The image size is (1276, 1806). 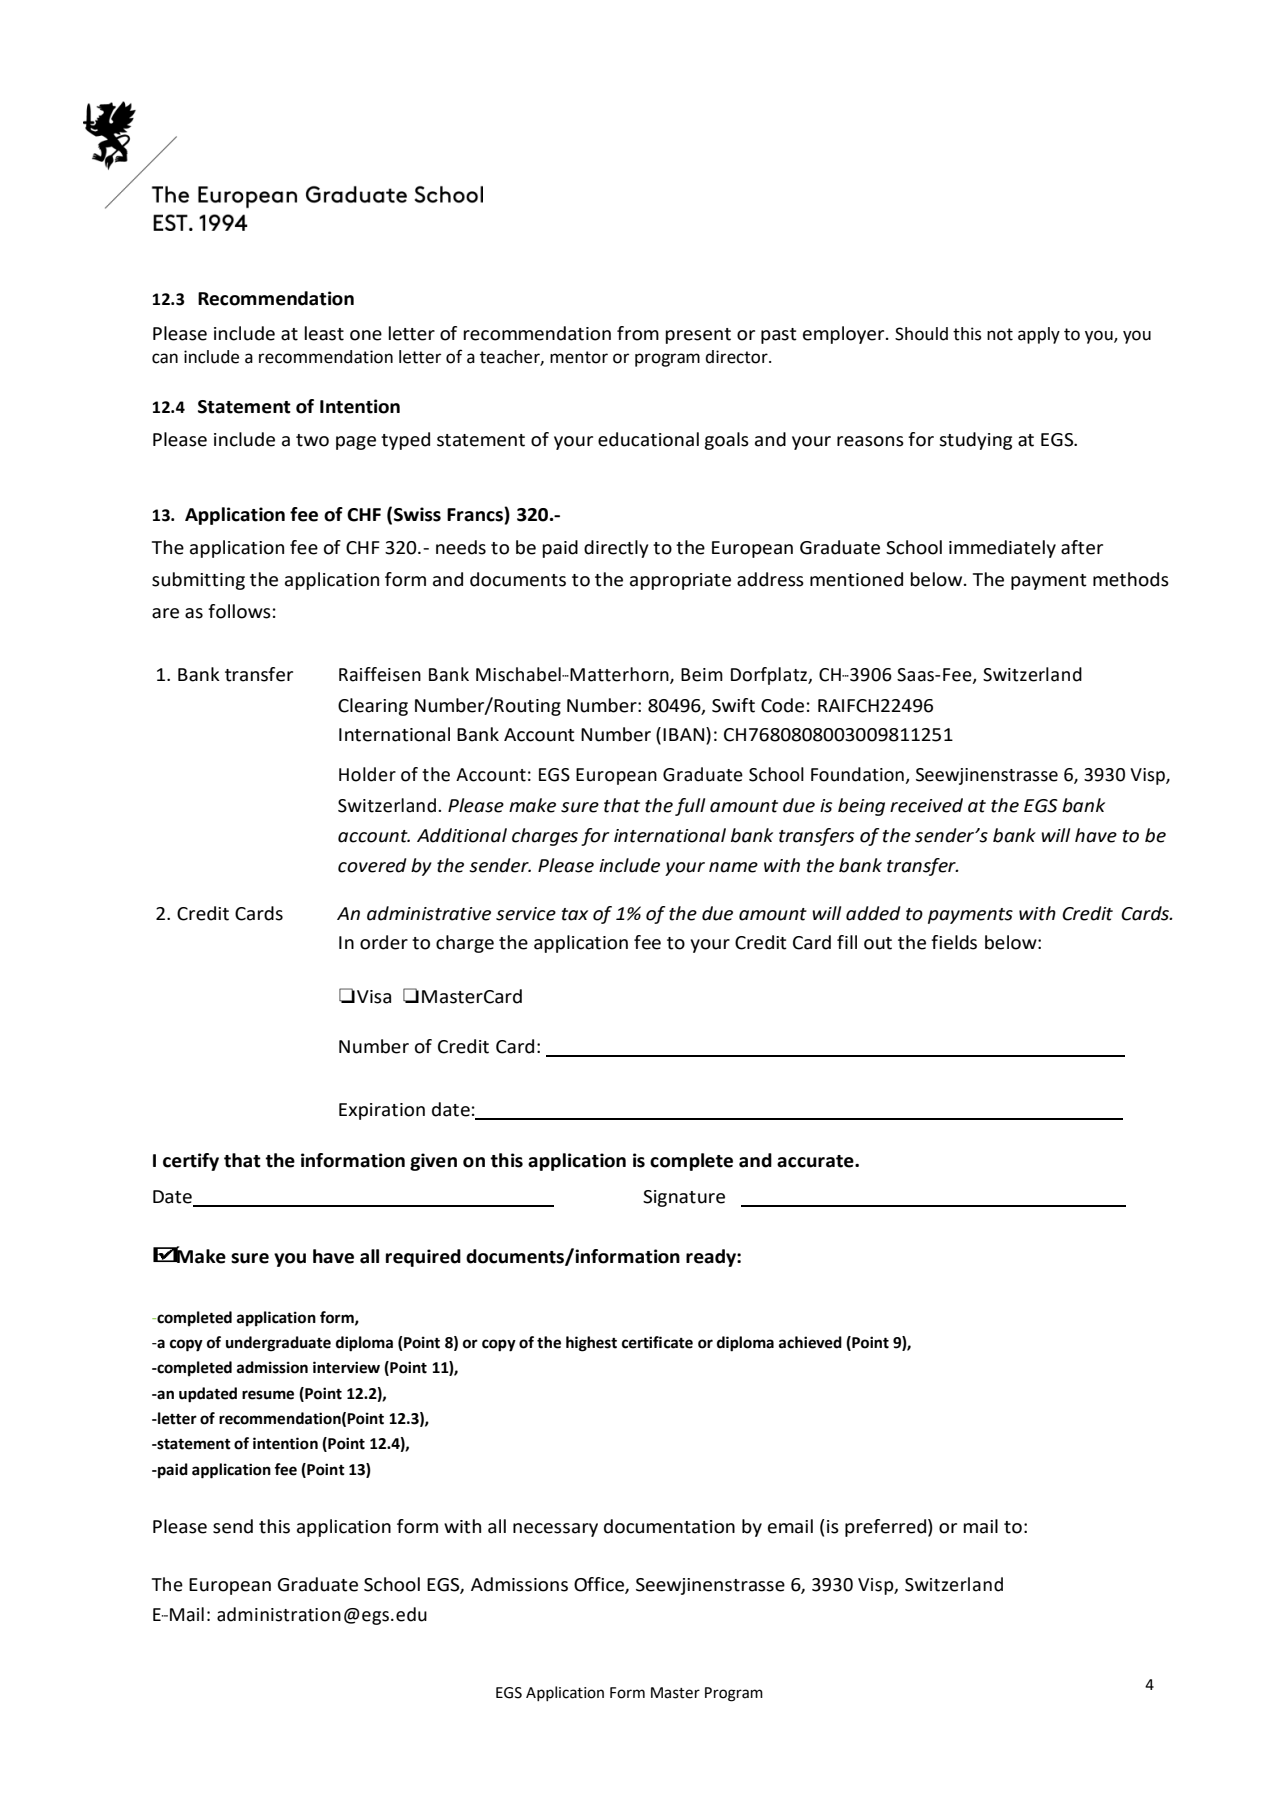 What do you see at coordinates (669, 1526) in the screenshot?
I see `documentation` at bounding box center [669, 1526].
